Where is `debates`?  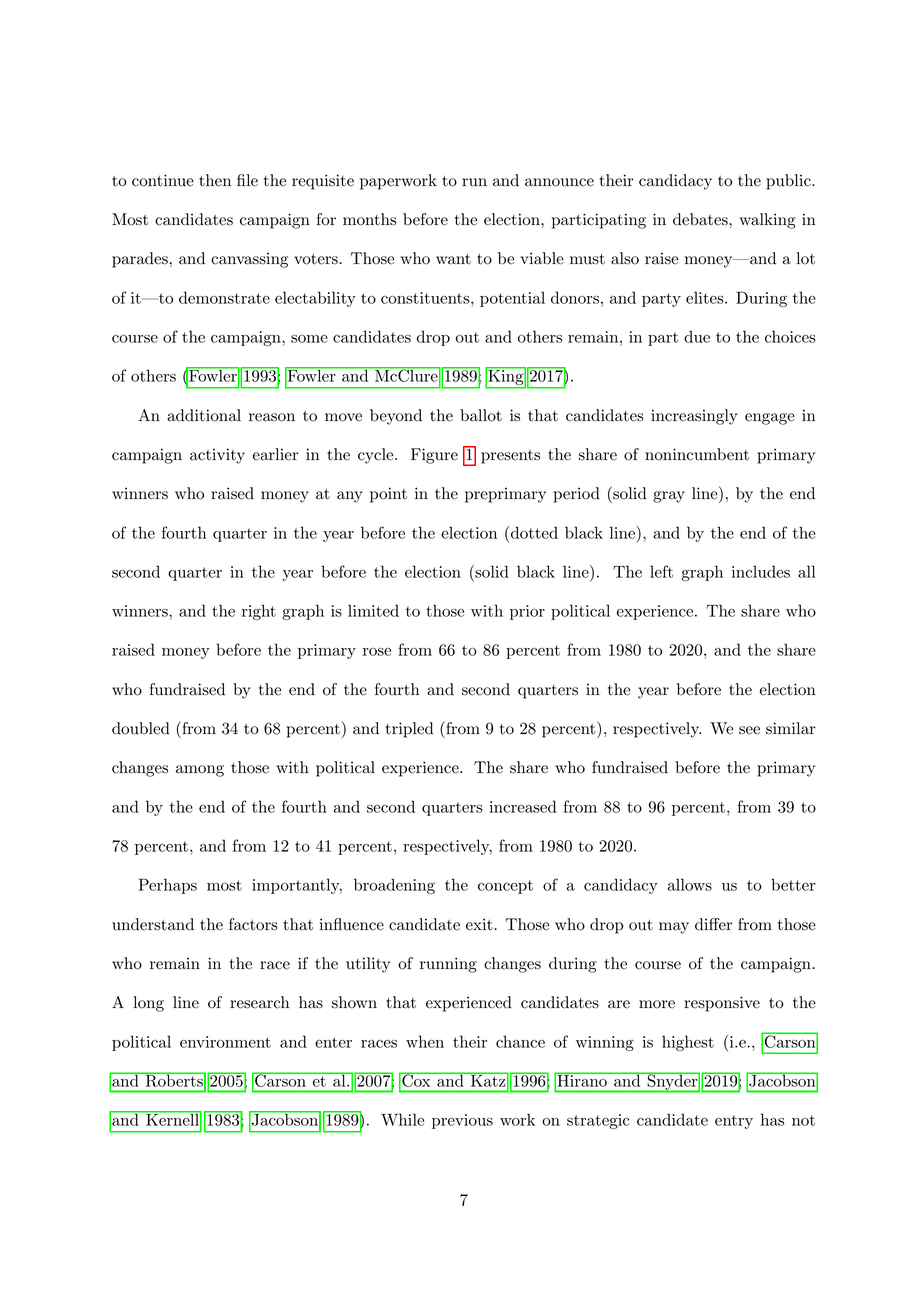
debates is located at coordinates (701, 219).
